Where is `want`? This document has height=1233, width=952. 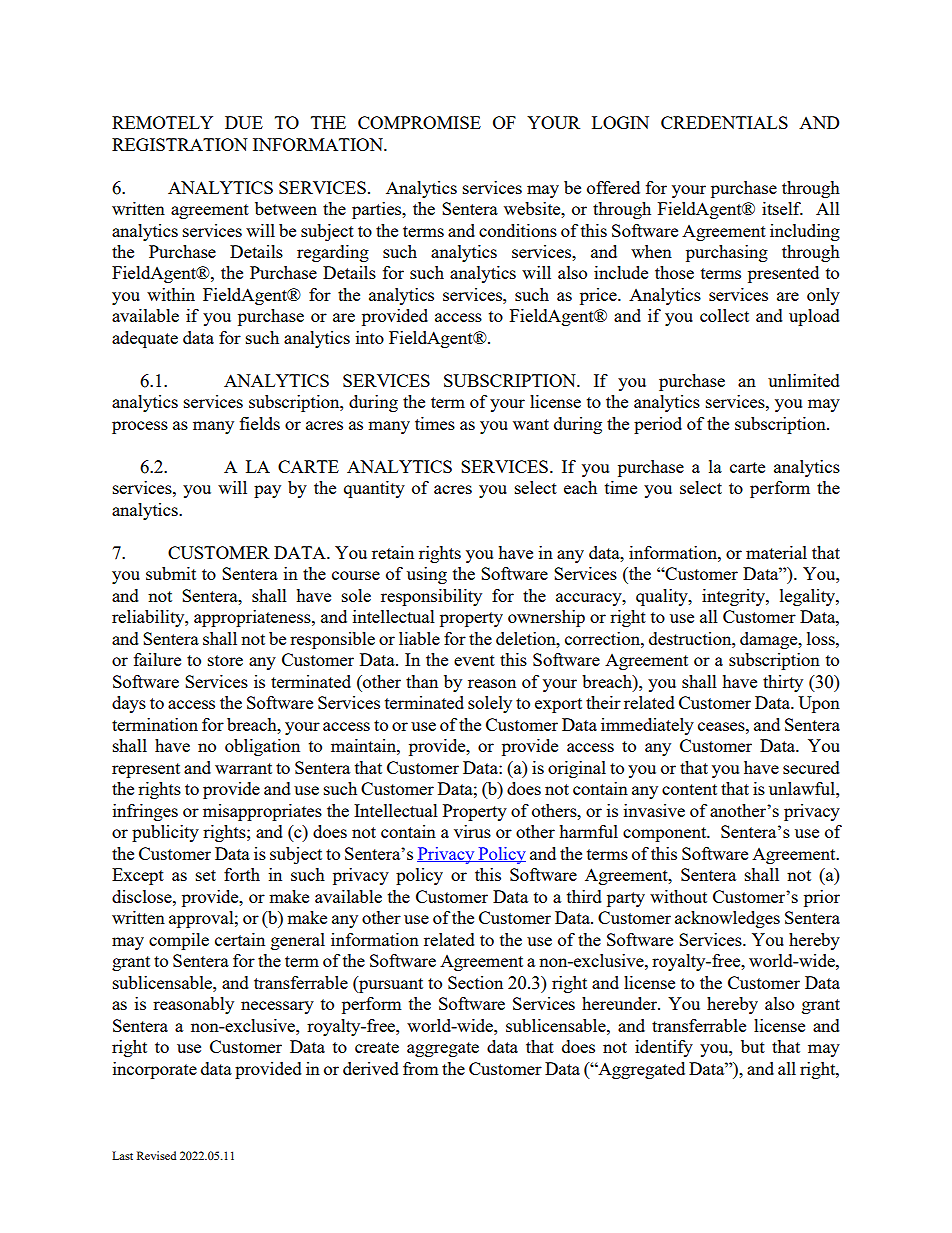
want is located at coordinates (531, 424).
